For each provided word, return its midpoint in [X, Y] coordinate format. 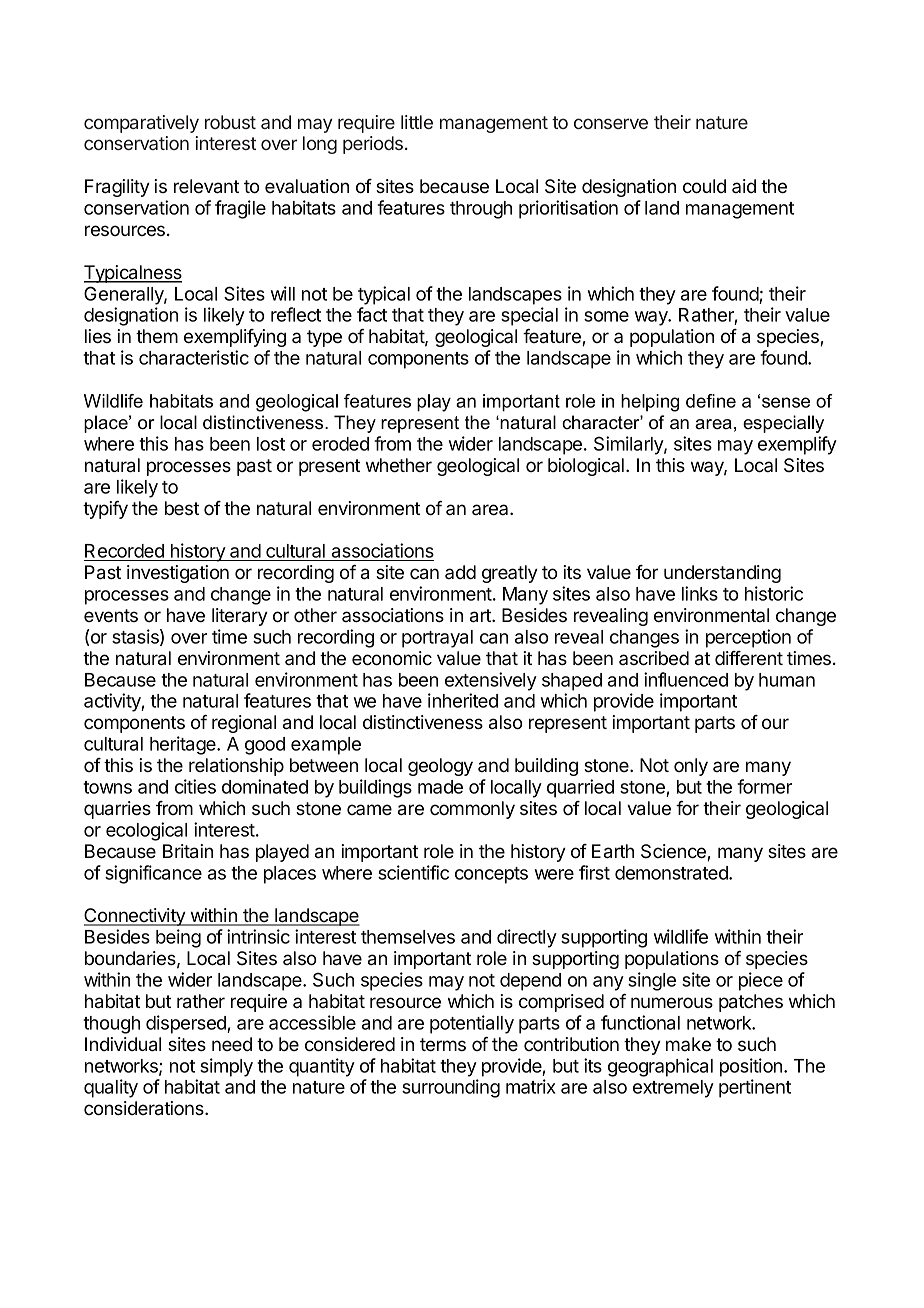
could [704, 186]
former [764, 786]
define [711, 401]
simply [226, 1067]
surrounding [451, 1088]
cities [195, 786]
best [182, 508]
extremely [673, 1089]
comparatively [141, 124]
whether [399, 465]
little [417, 122]
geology [440, 767]
